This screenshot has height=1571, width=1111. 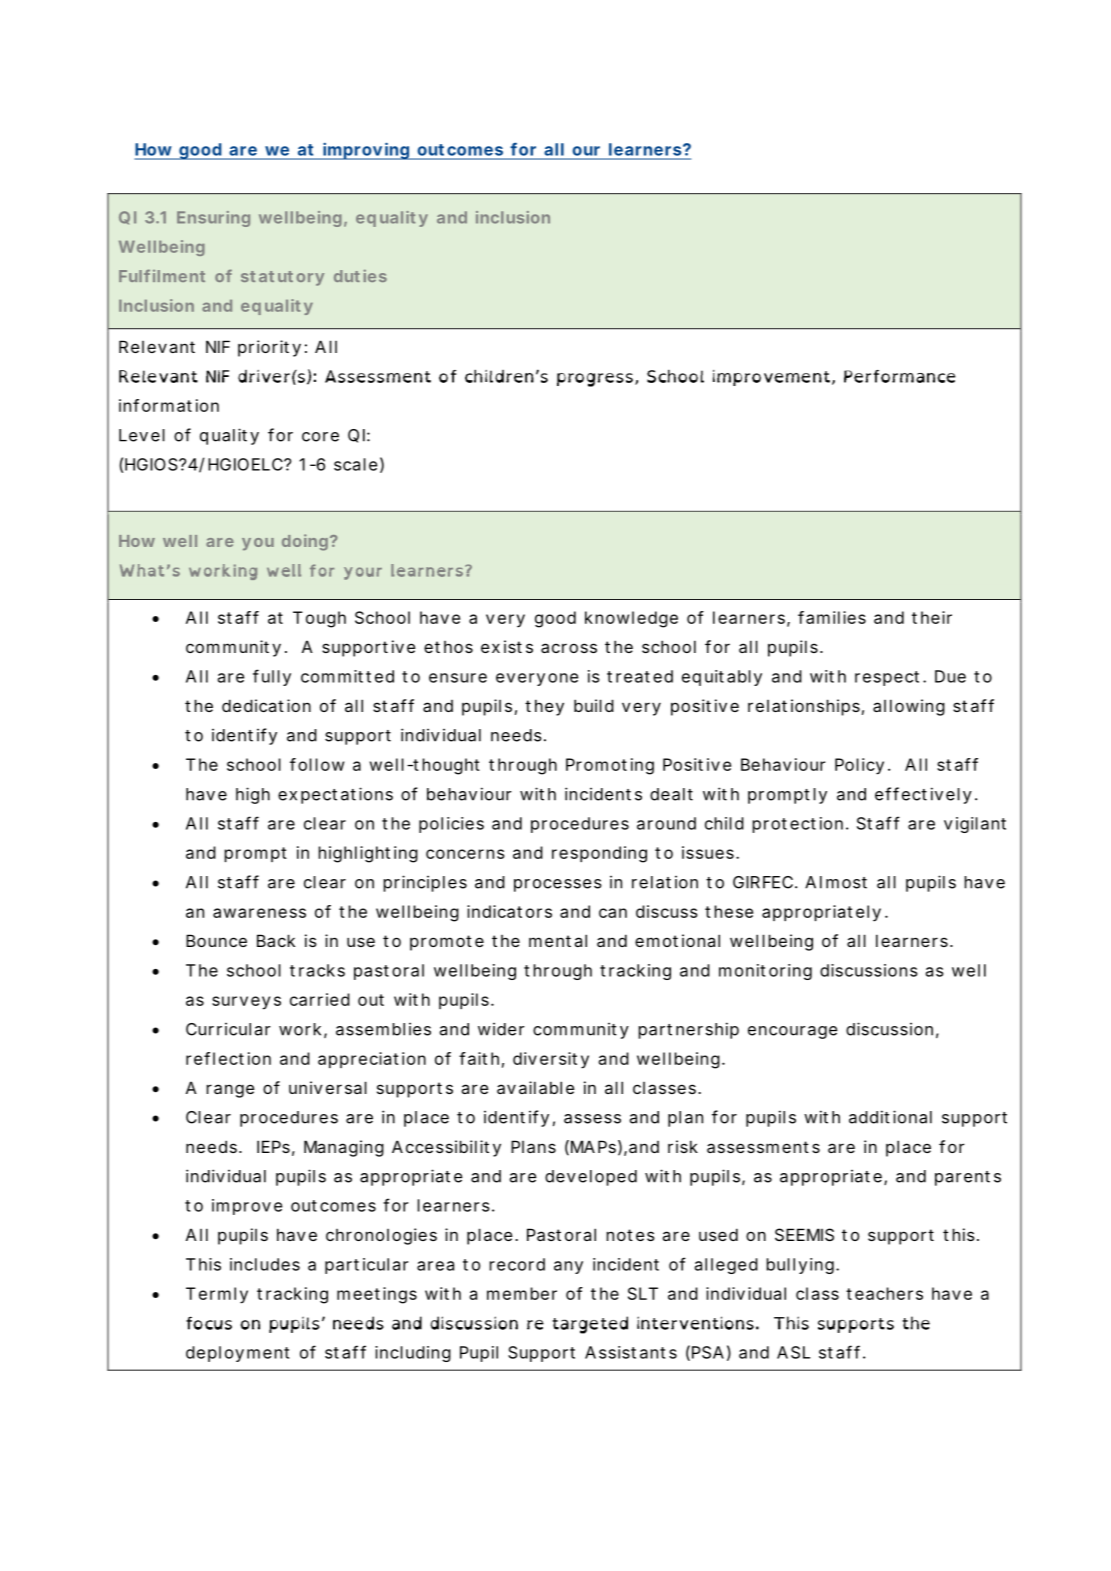 I want to click on member, so click(x=522, y=1293).
